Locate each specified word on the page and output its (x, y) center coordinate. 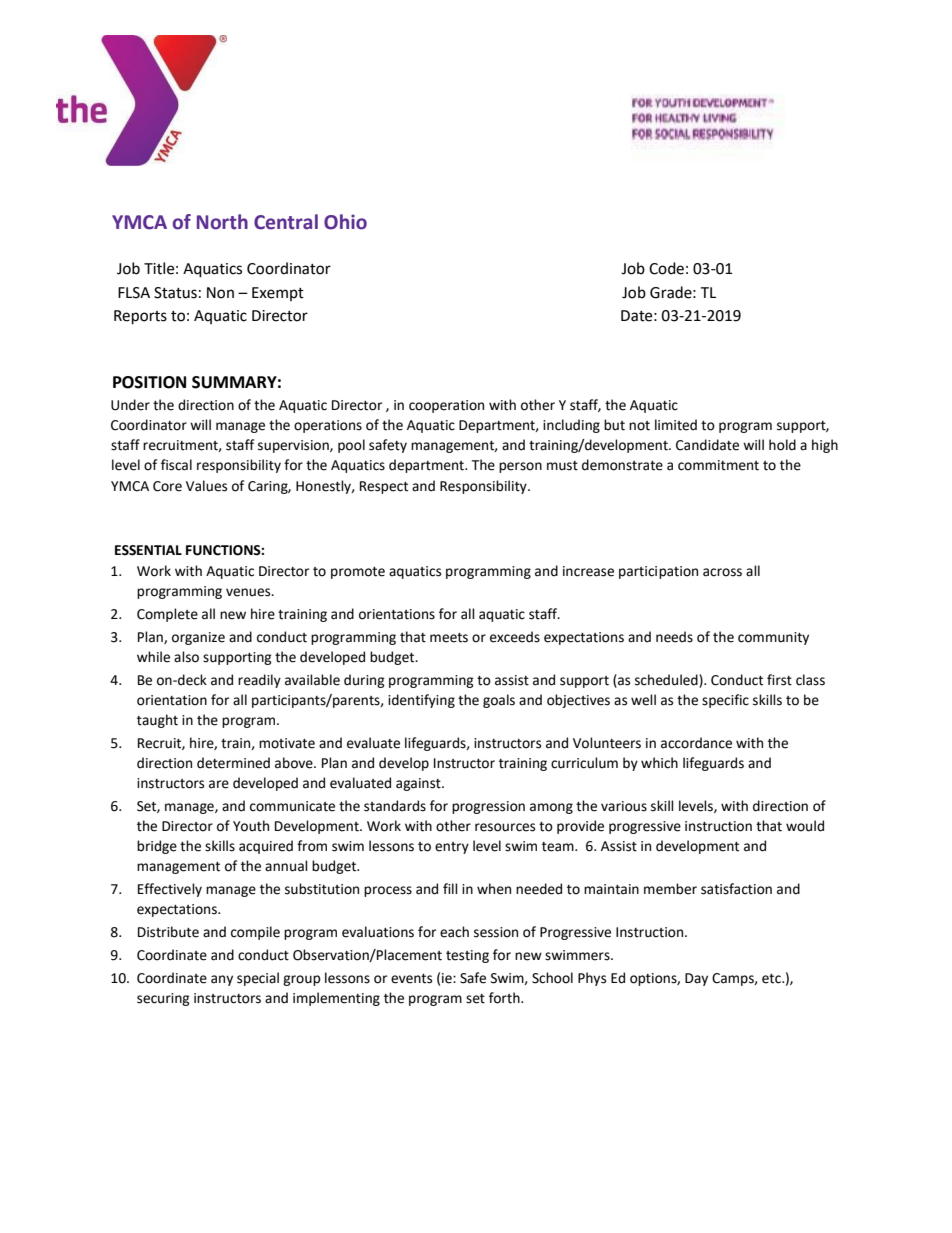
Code (666, 268)
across (722, 572)
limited (676, 425)
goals (499, 701)
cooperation (446, 406)
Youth (251, 826)
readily (259, 681)
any (222, 980)
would (805, 826)
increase (588, 571)
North (222, 222)
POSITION (149, 382)
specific (725, 701)
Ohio (345, 222)
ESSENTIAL (148, 550)
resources (505, 827)
